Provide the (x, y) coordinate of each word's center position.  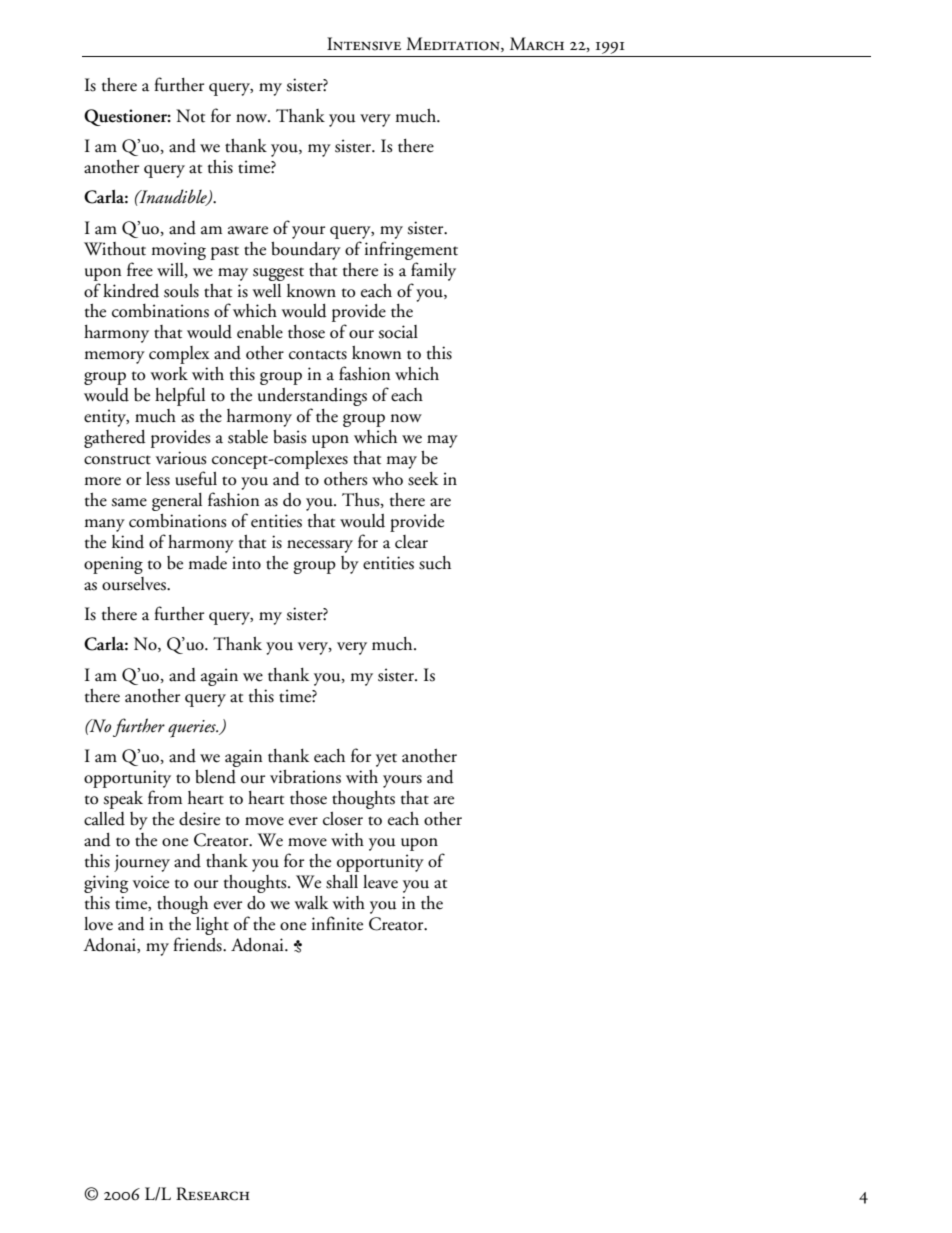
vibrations (305, 777)
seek (423, 479)
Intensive (364, 44)
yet (386, 760)
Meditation (454, 44)
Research (213, 1194)
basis (290, 437)
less (158, 479)
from (165, 797)
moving (178, 251)
